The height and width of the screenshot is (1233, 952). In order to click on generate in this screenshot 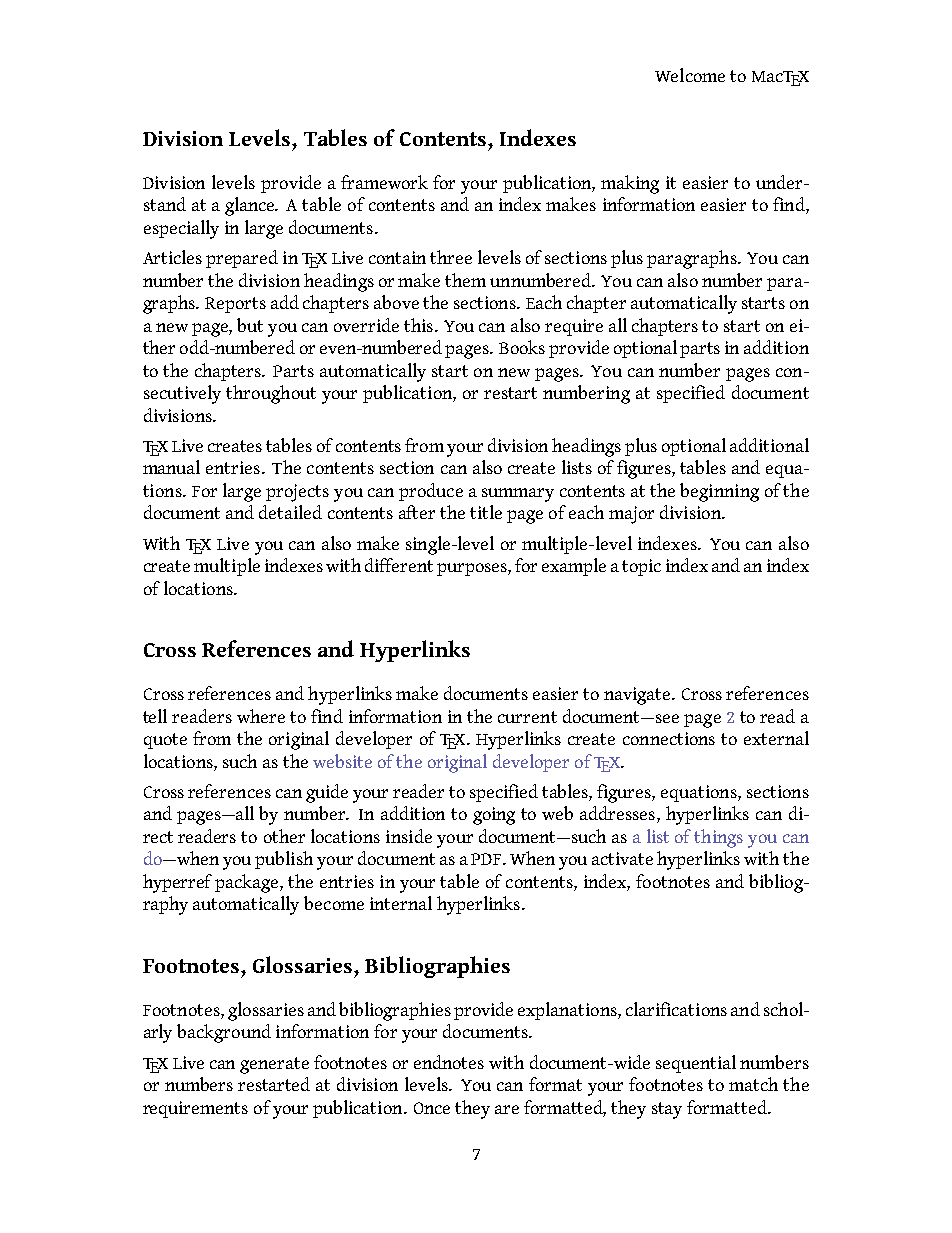, I will do `click(274, 1065)`.
